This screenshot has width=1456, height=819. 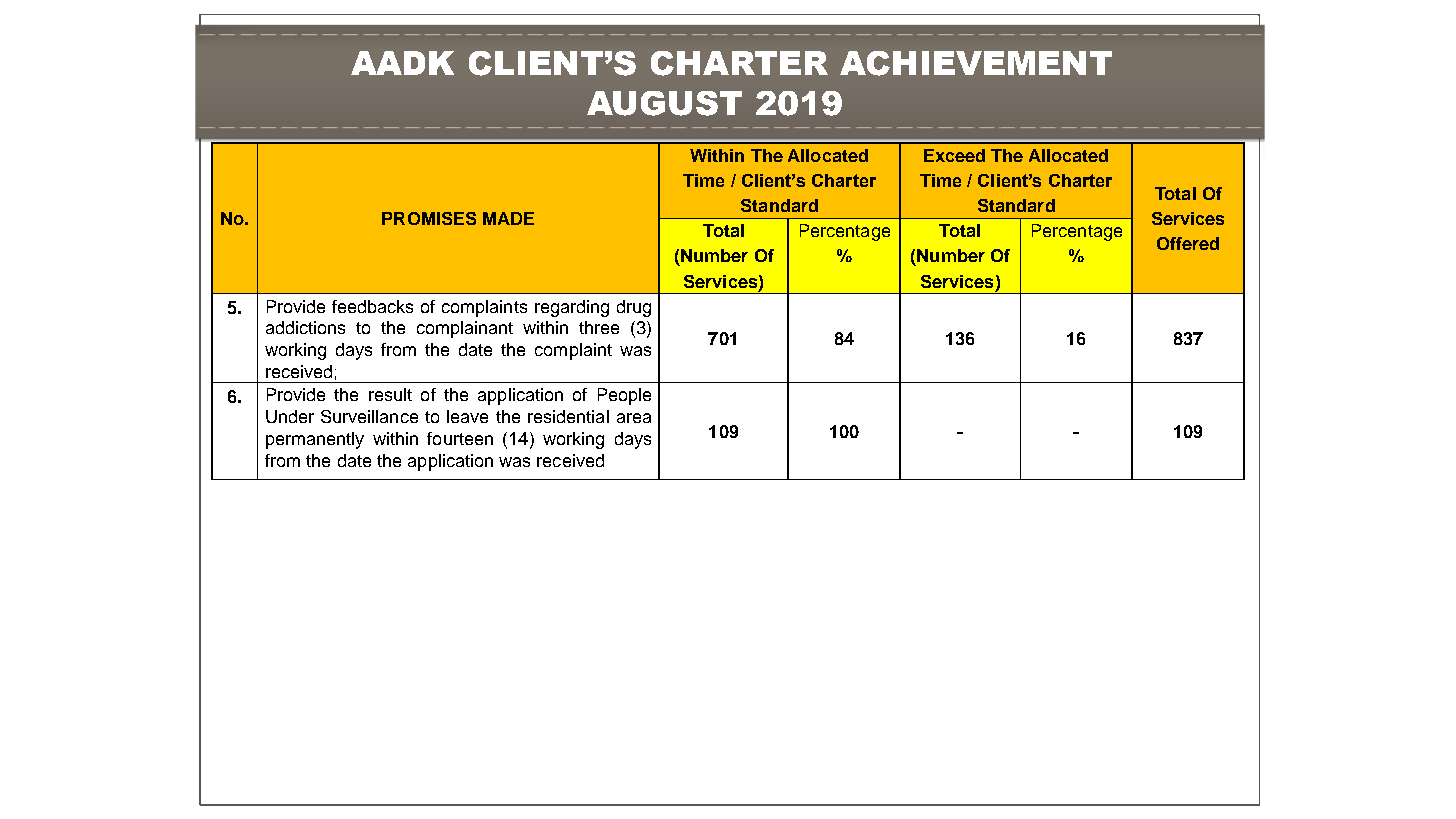 What do you see at coordinates (508, 218) in the screenshot?
I see `MADE` at bounding box center [508, 218].
